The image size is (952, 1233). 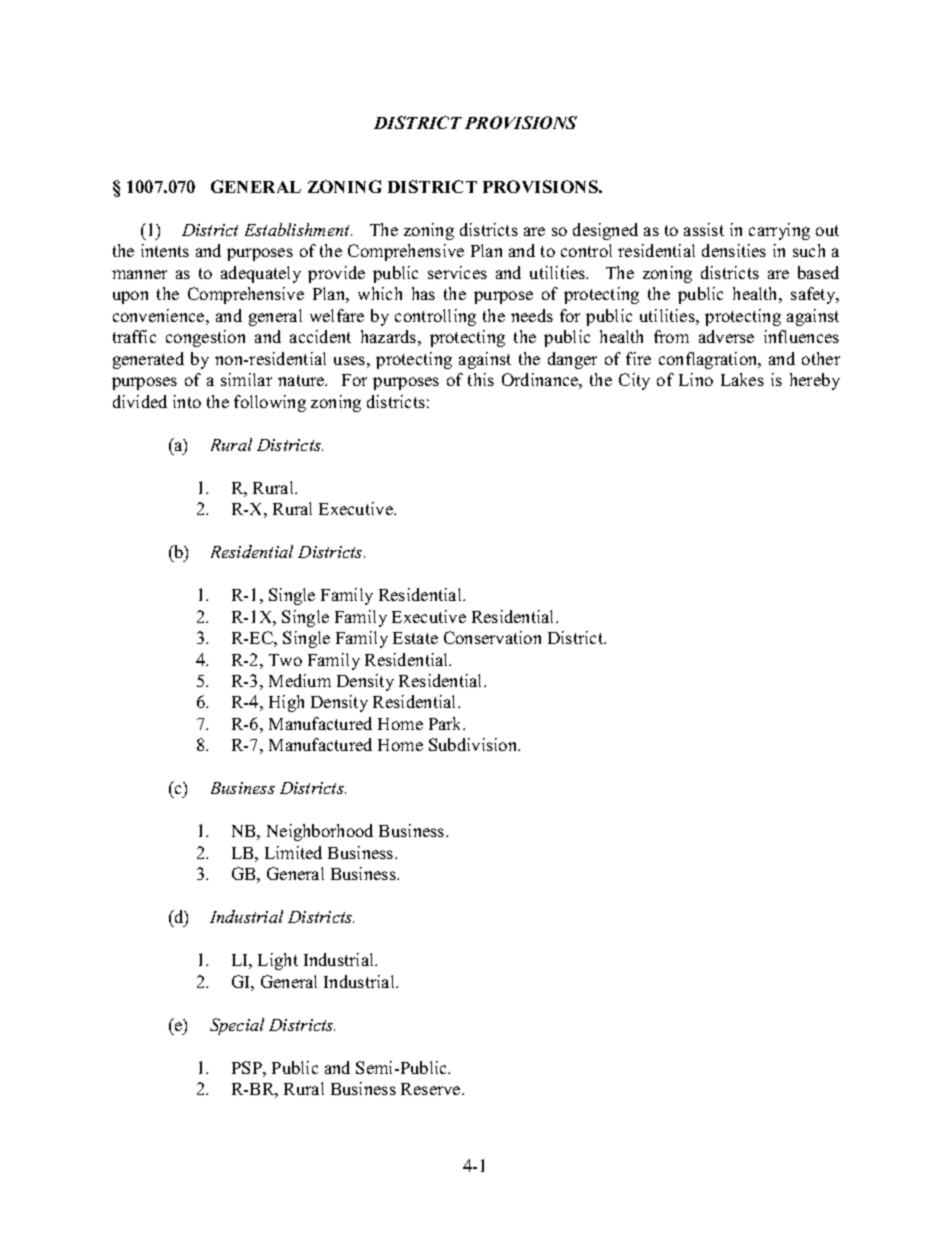 What do you see at coordinates (285, 660) in the screenshot?
I see `Two` at bounding box center [285, 660].
